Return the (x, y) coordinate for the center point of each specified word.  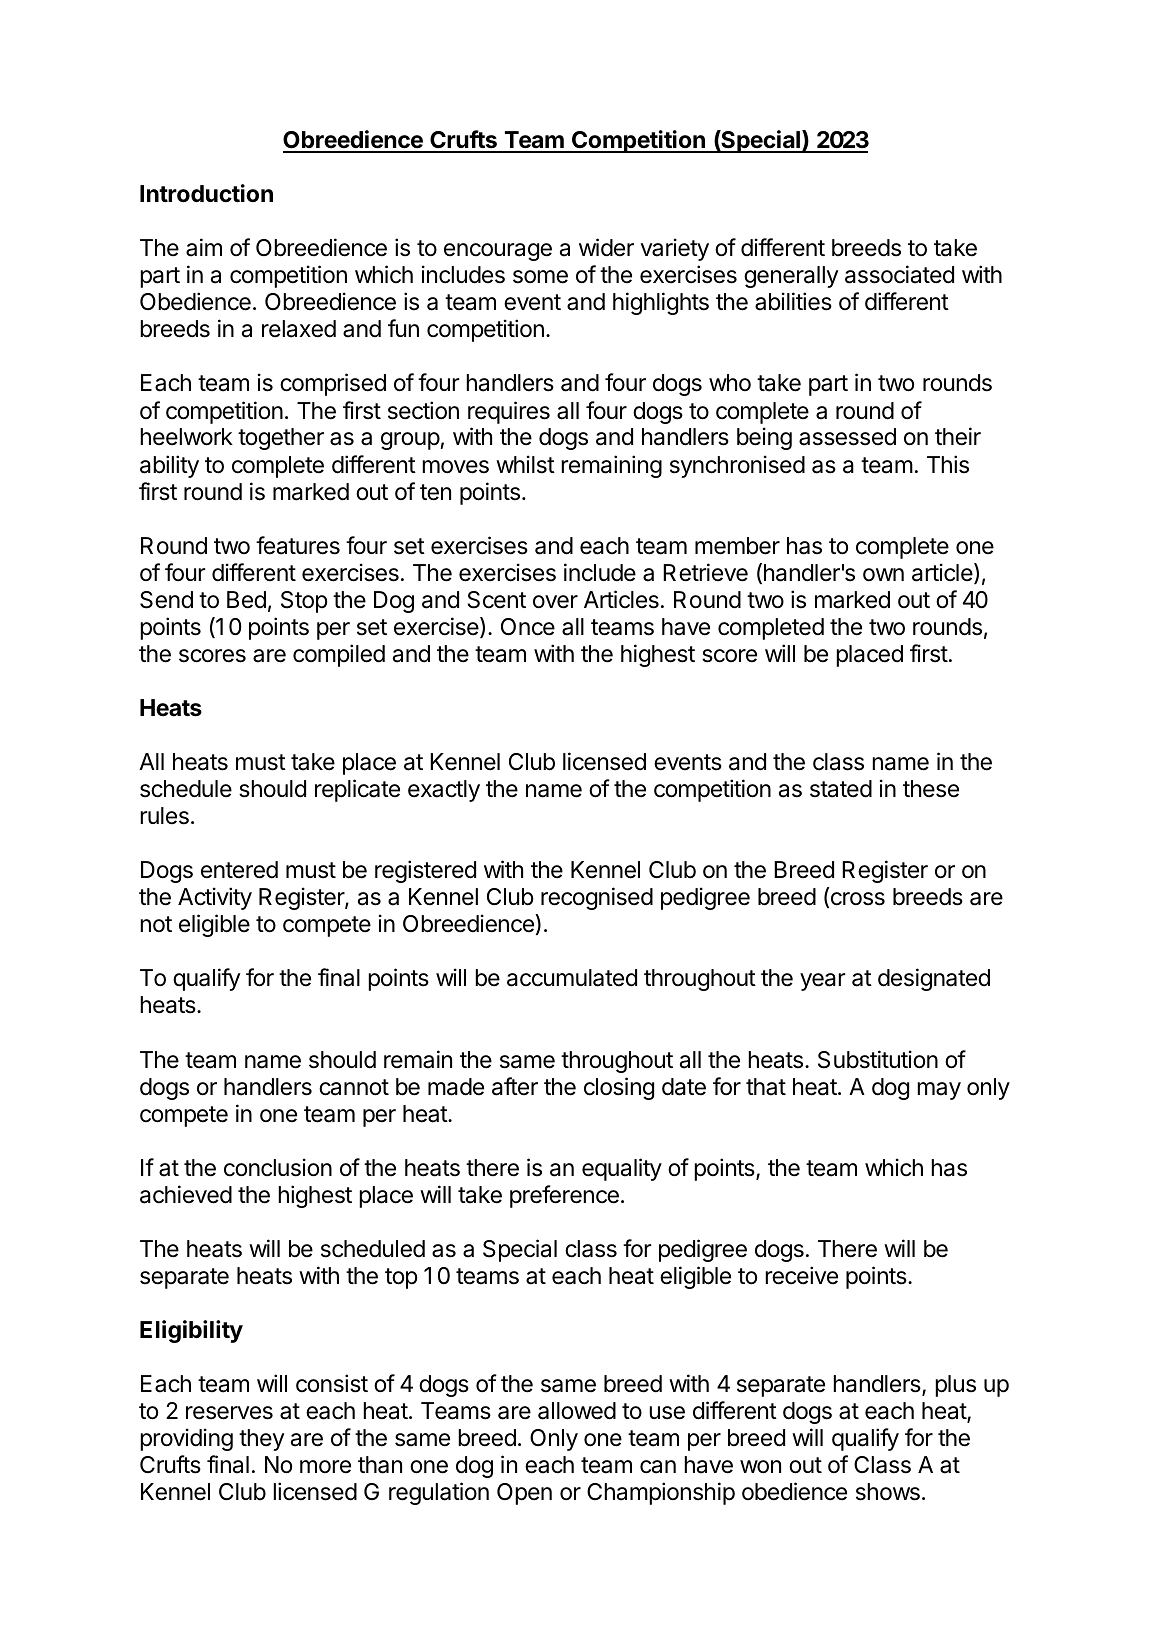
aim (204, 247)
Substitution (878, 1059)
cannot (354, 1087)
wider (606, 247)
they (261, 1440)
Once (528, 627)
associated (899, 274)
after (515, 1086)
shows (888, 1492)
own (883, 574)
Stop (304, 602)
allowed (577, 1411)
